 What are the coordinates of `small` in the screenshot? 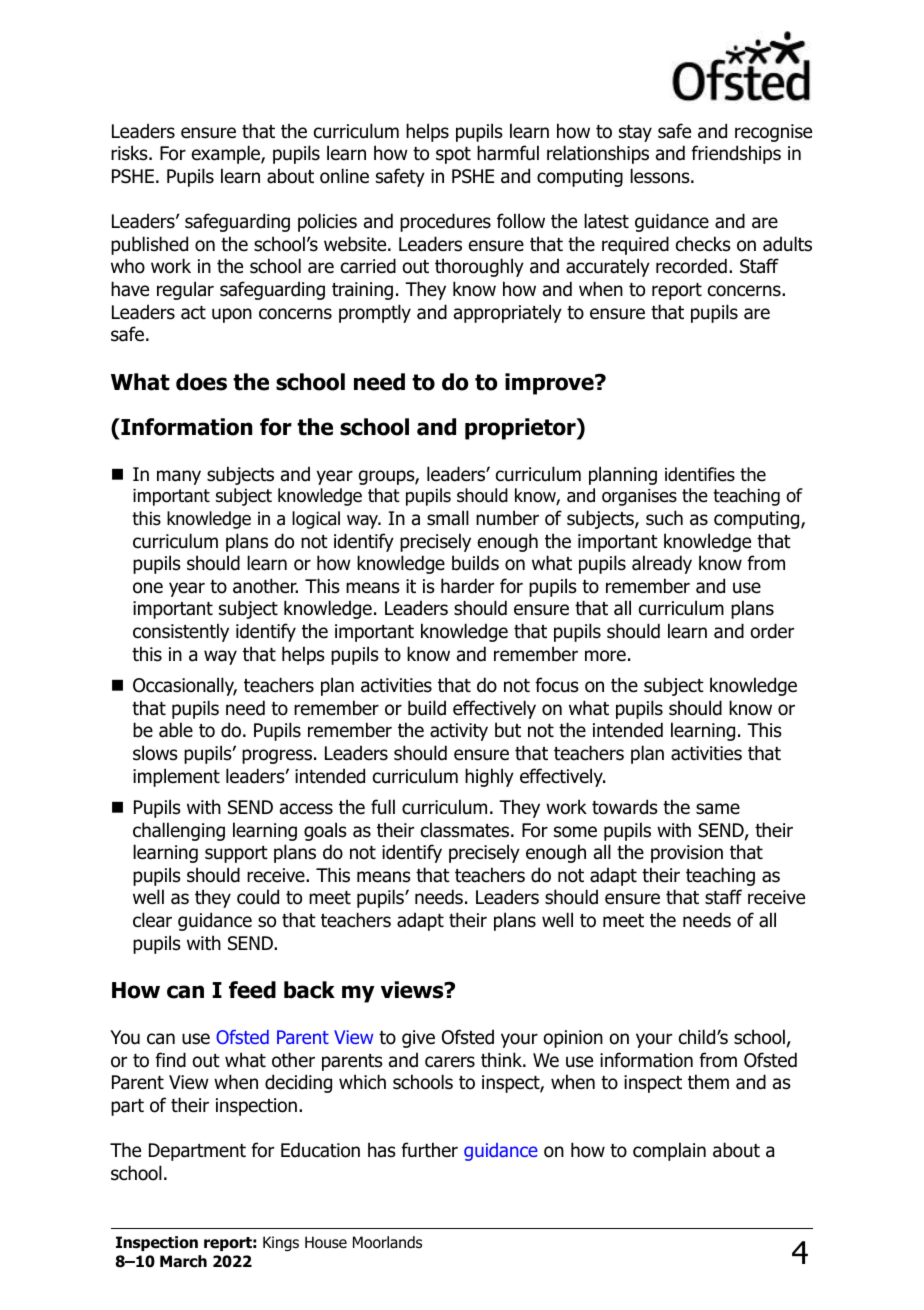 It's located at (448, 518).
